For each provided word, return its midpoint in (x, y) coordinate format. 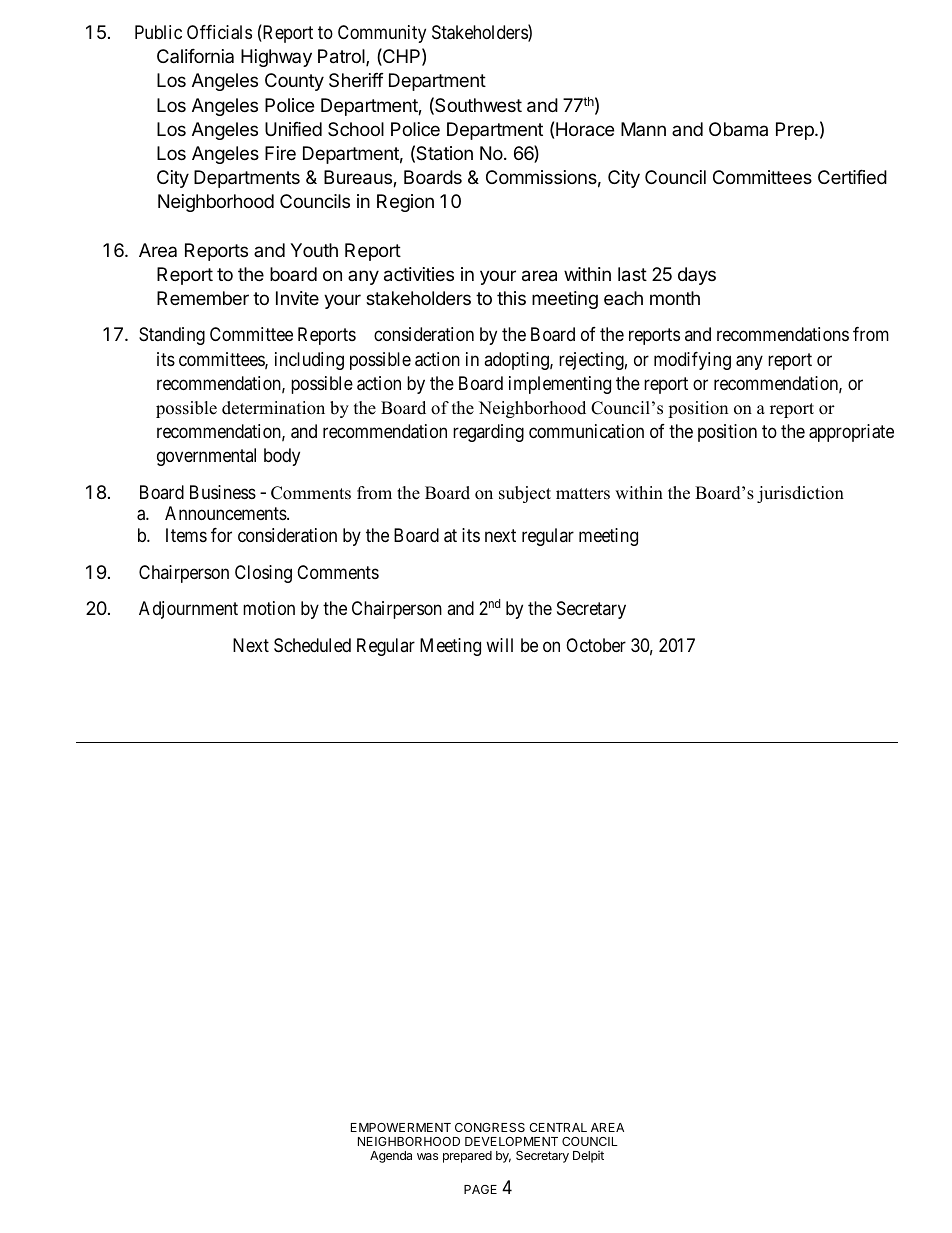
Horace (585, 129)
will (499, 645)
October (596, 645)
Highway (276, 58)
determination (273, 408)
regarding (488, 433)
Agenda (391, 1157)
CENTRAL (558, 1127)
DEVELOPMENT (511, 1141)
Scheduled (312, 645)
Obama (738, 129)
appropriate (851, 433)
